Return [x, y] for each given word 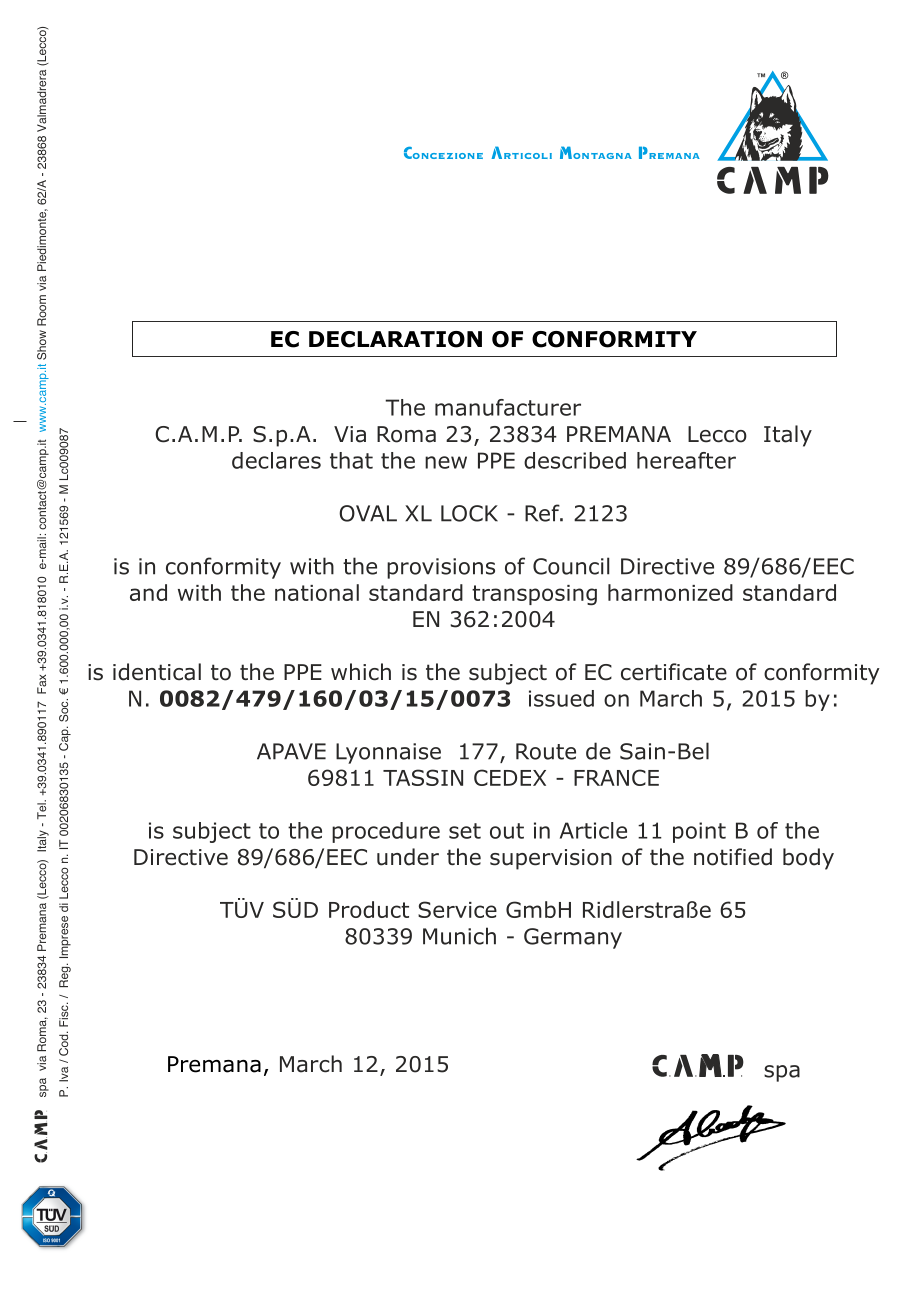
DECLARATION [395, 339]
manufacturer [508, 407]
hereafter [686, 460]
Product [369, 909]
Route [546, 751]
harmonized [670, 592]
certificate [674, 672]
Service [457, 909]
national [317, 592]
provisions [441, 568]
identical [157, 672]
